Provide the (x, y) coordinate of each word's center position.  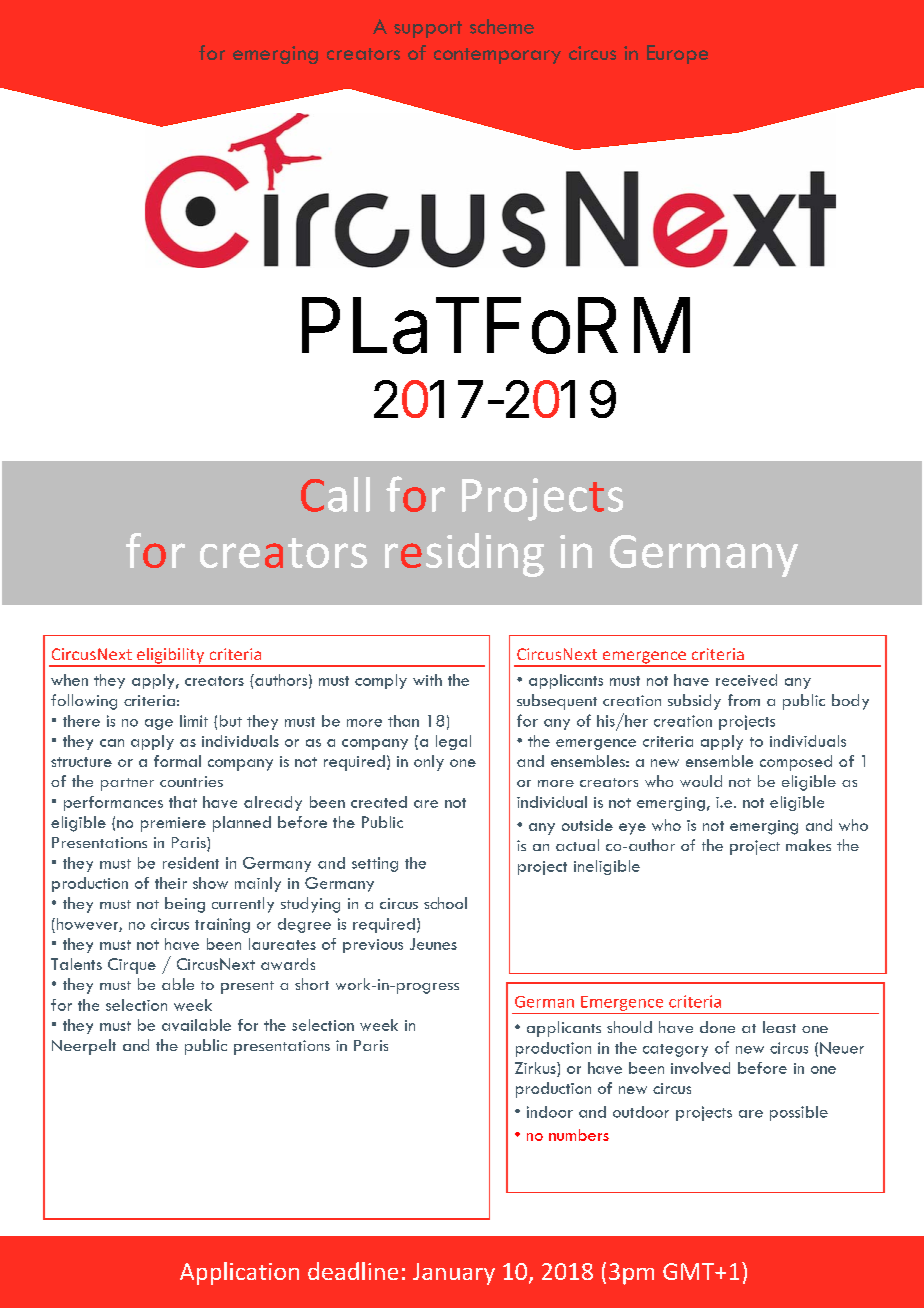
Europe (677, 54)
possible (799, 1113)
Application (239, 1273)
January (454, 1274)
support (428, 29)
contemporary (497, 56)
